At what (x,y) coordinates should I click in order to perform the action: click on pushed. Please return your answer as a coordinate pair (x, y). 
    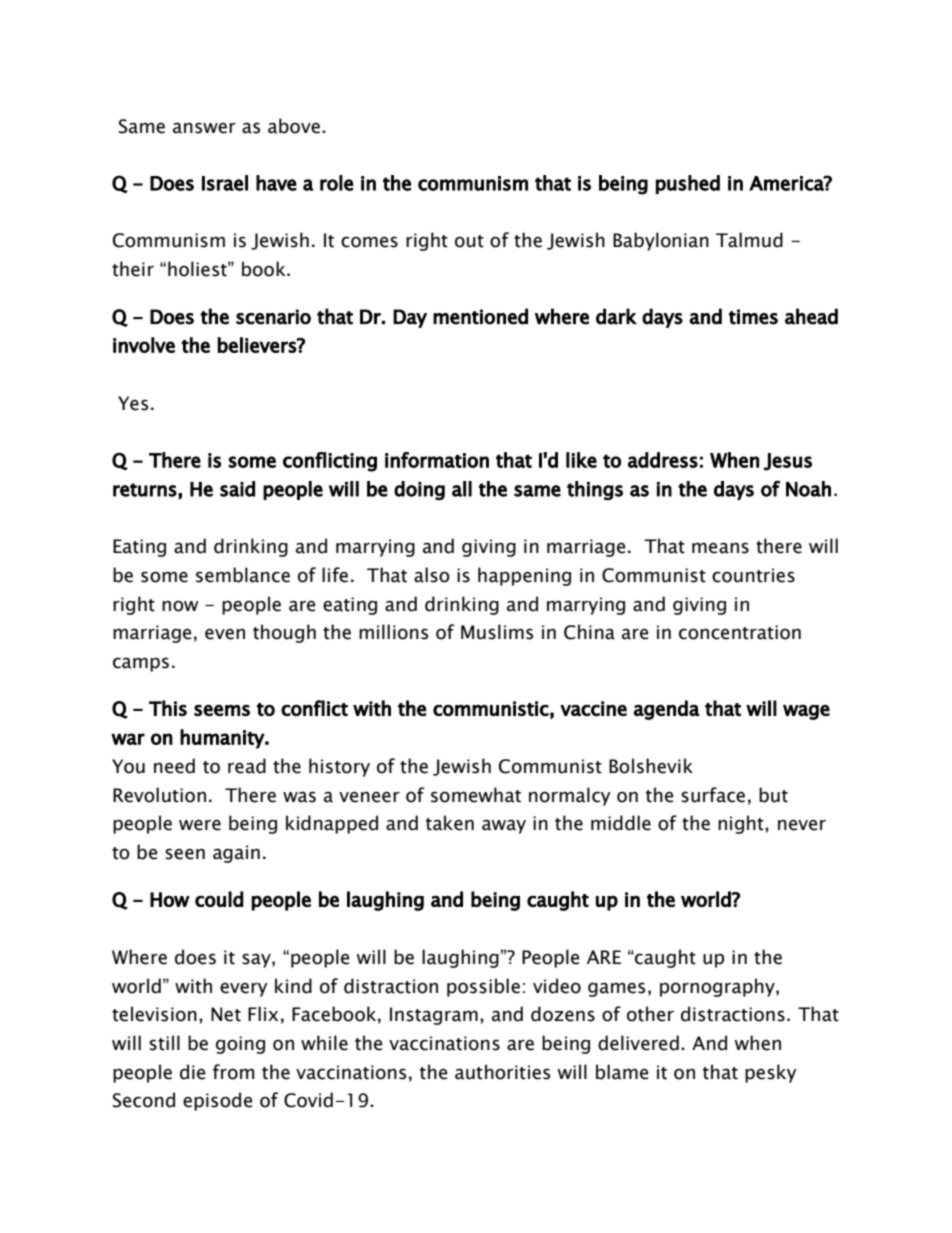
    Looking at the image, I should click on (688, 184).
